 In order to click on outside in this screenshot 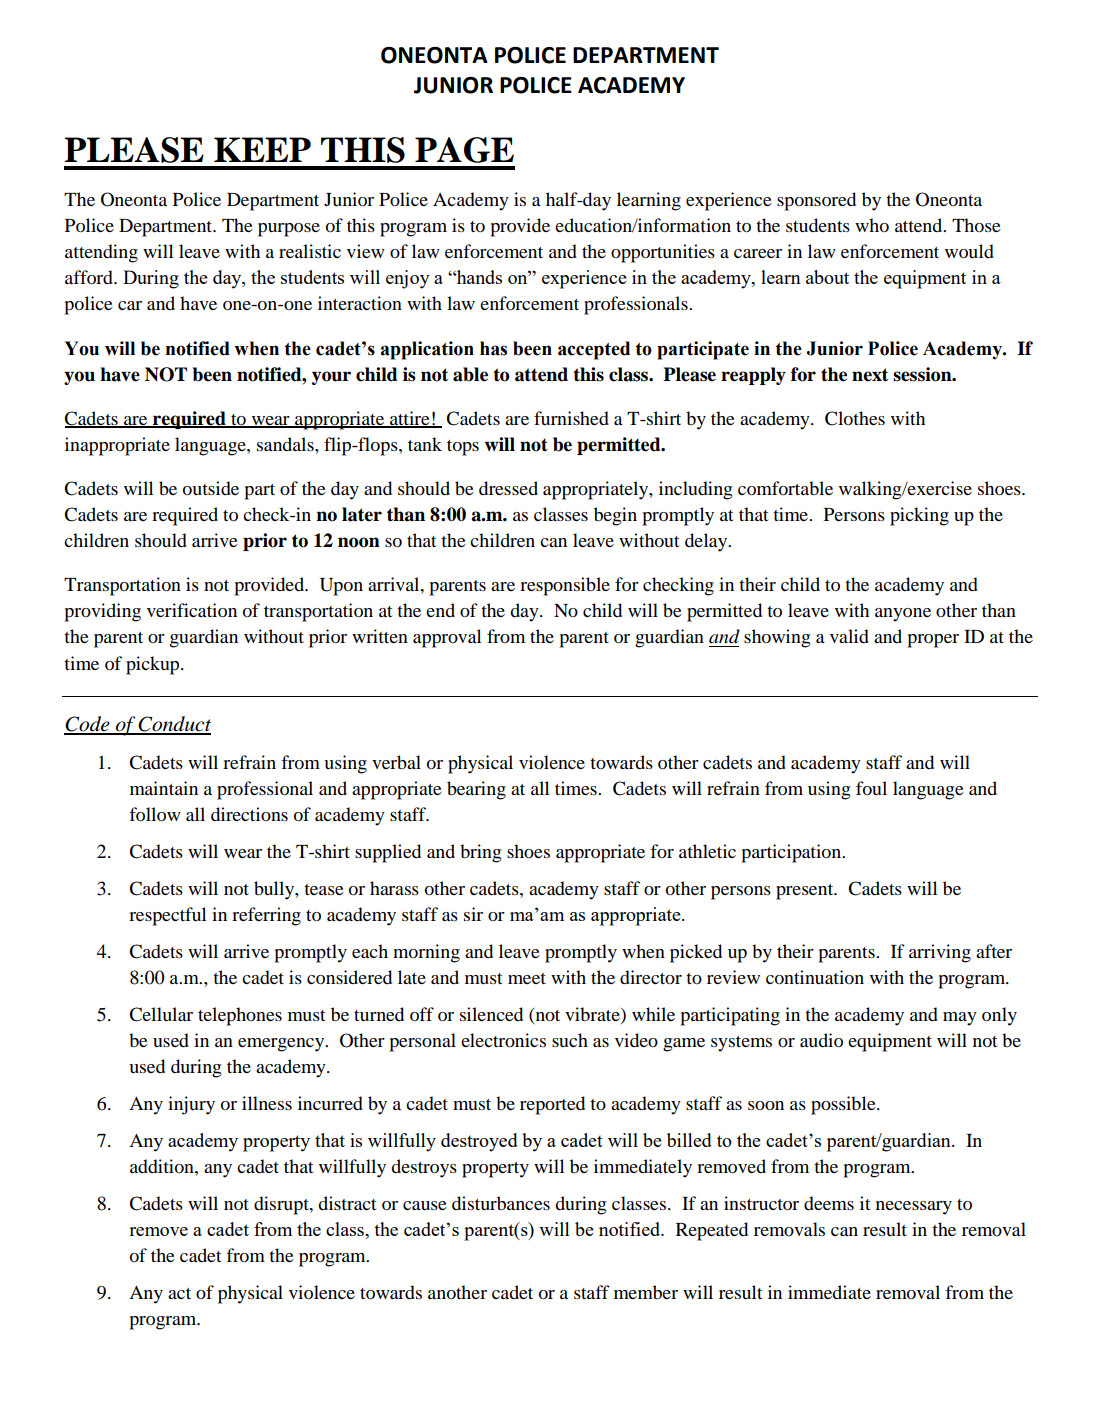, I will do `click(211, 488)`.
